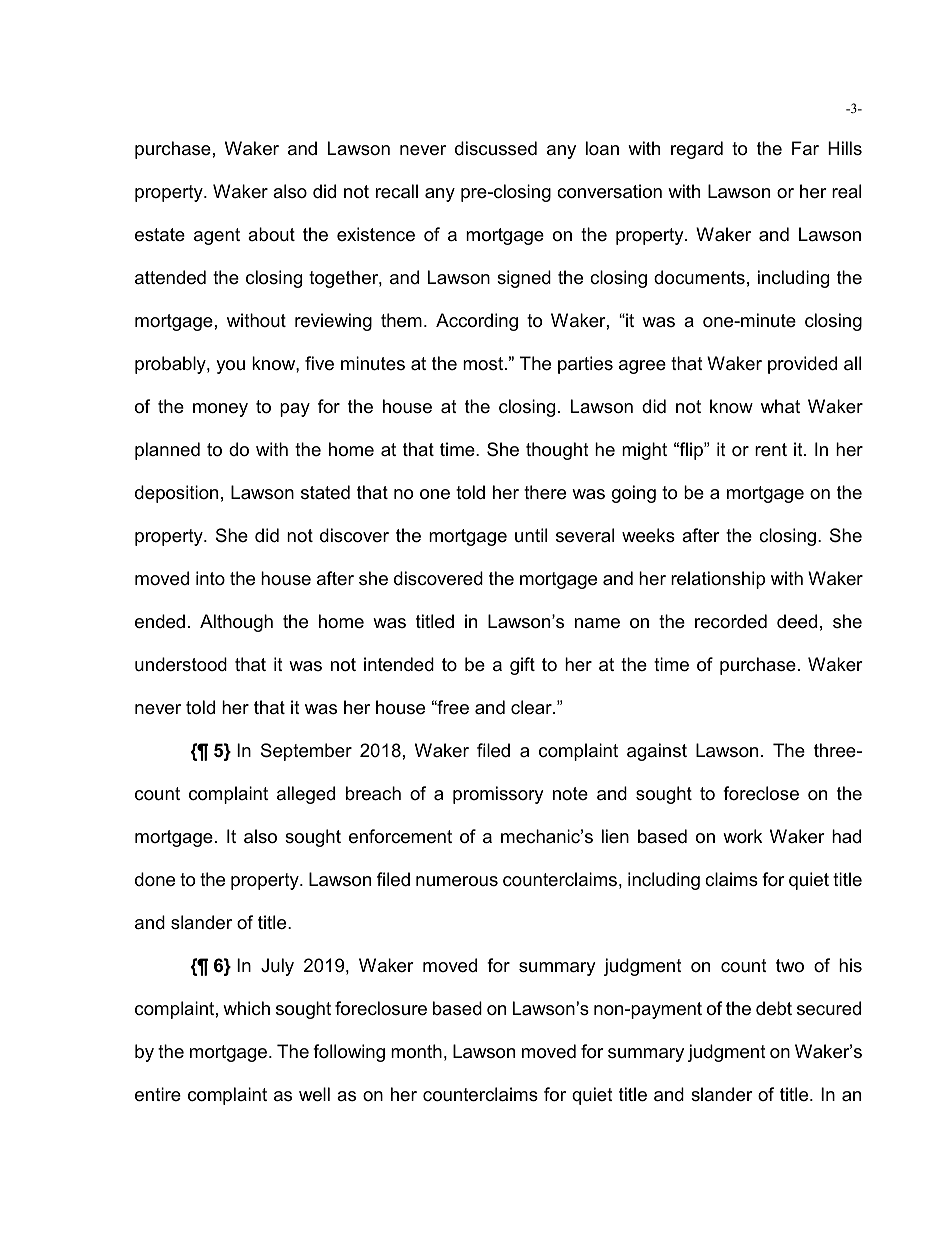  Describe the element at coordinates (416, 1051) in the screenshot. I see `month` at that location.
